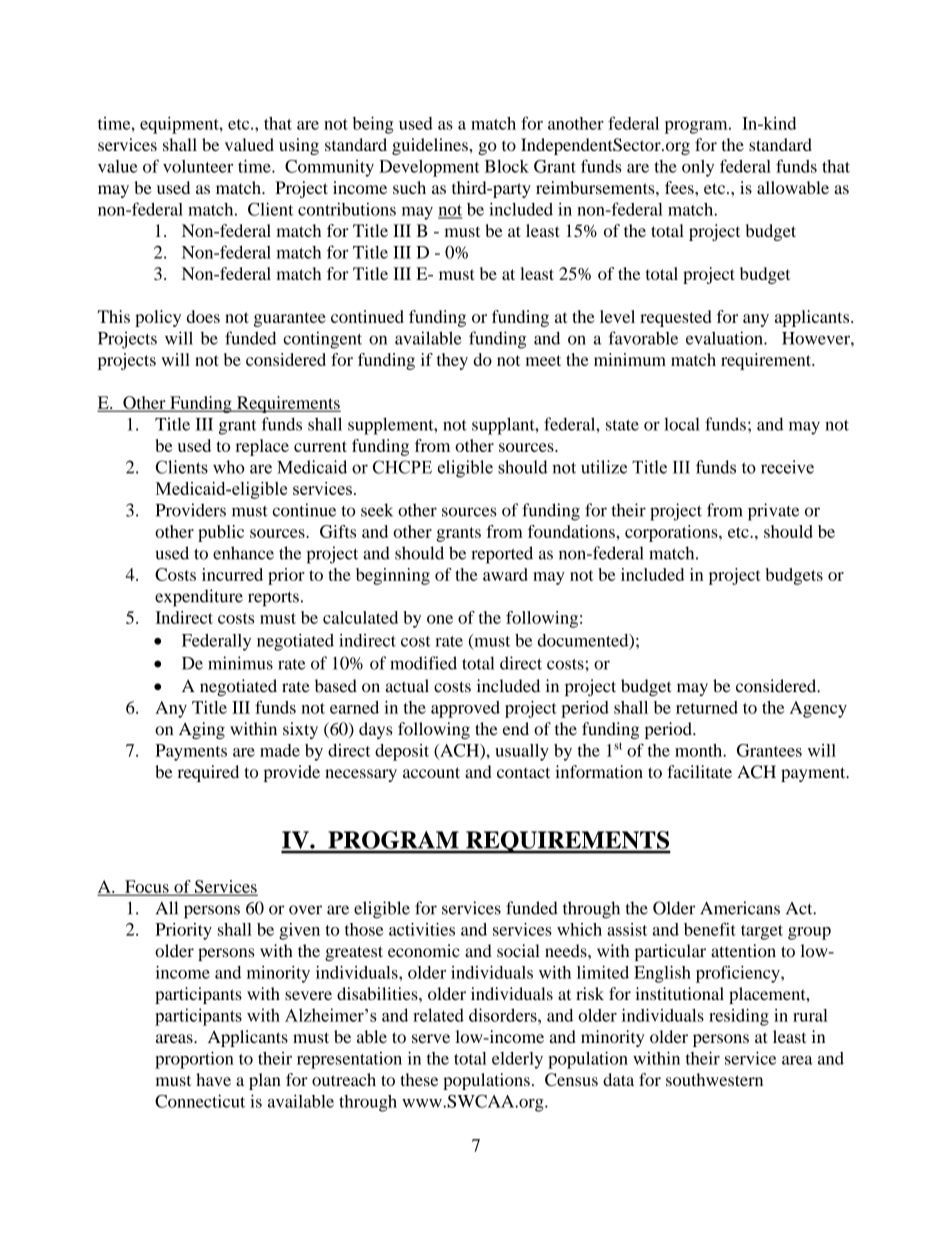  I want to click on expenditure, so click(199, 598).
